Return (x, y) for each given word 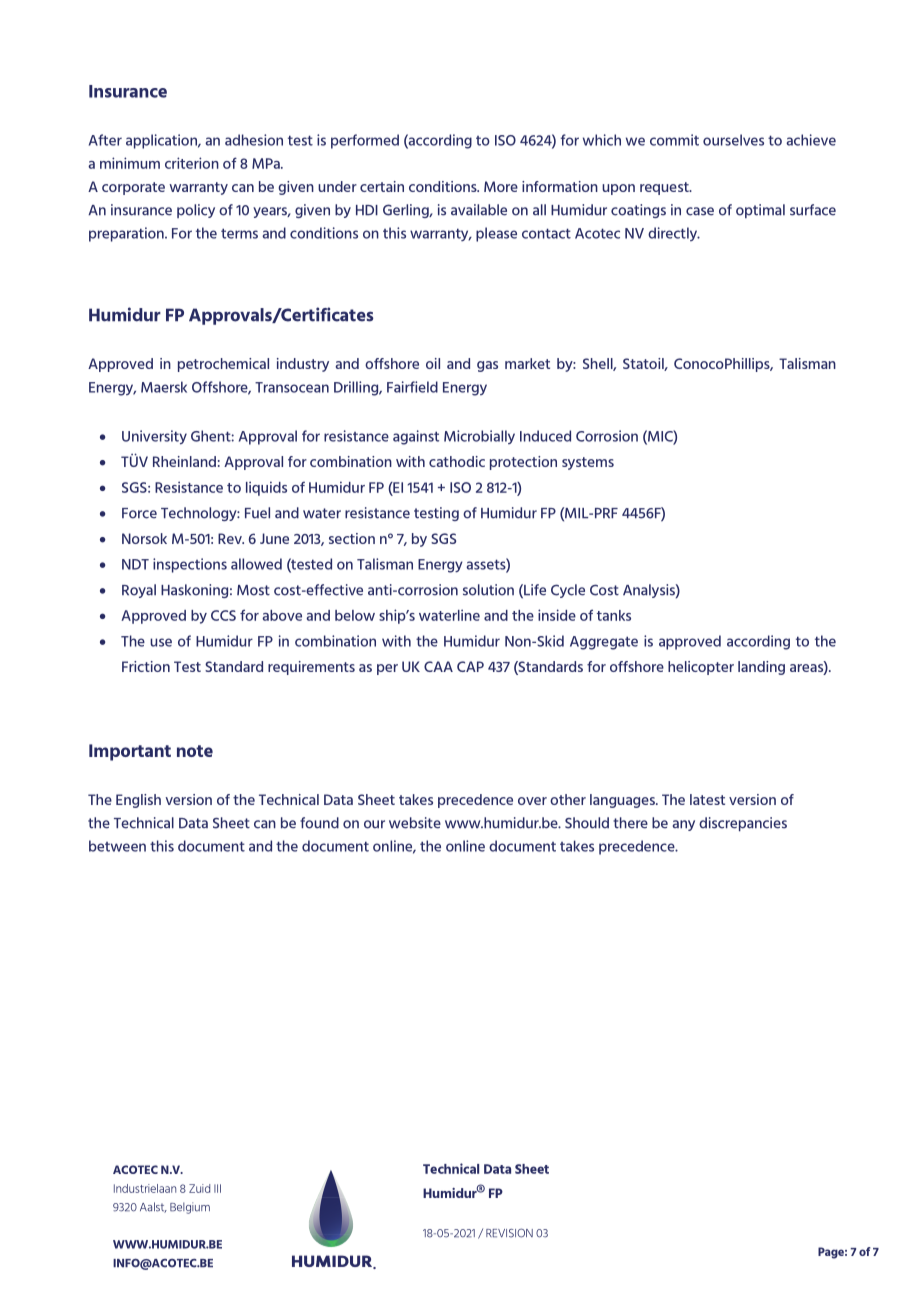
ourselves (733, 140)
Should (587, 823)
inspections (190, 565)
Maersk (164, 387)
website (415, 823)
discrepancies (743, 824)
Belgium (190, 1208)
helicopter (701, 668)
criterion (192, 163)
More (501, 186)
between (117, 846)
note (195, 751)
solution (488, 590)
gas (487, 366)
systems (588, 463)
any (684, 825)
